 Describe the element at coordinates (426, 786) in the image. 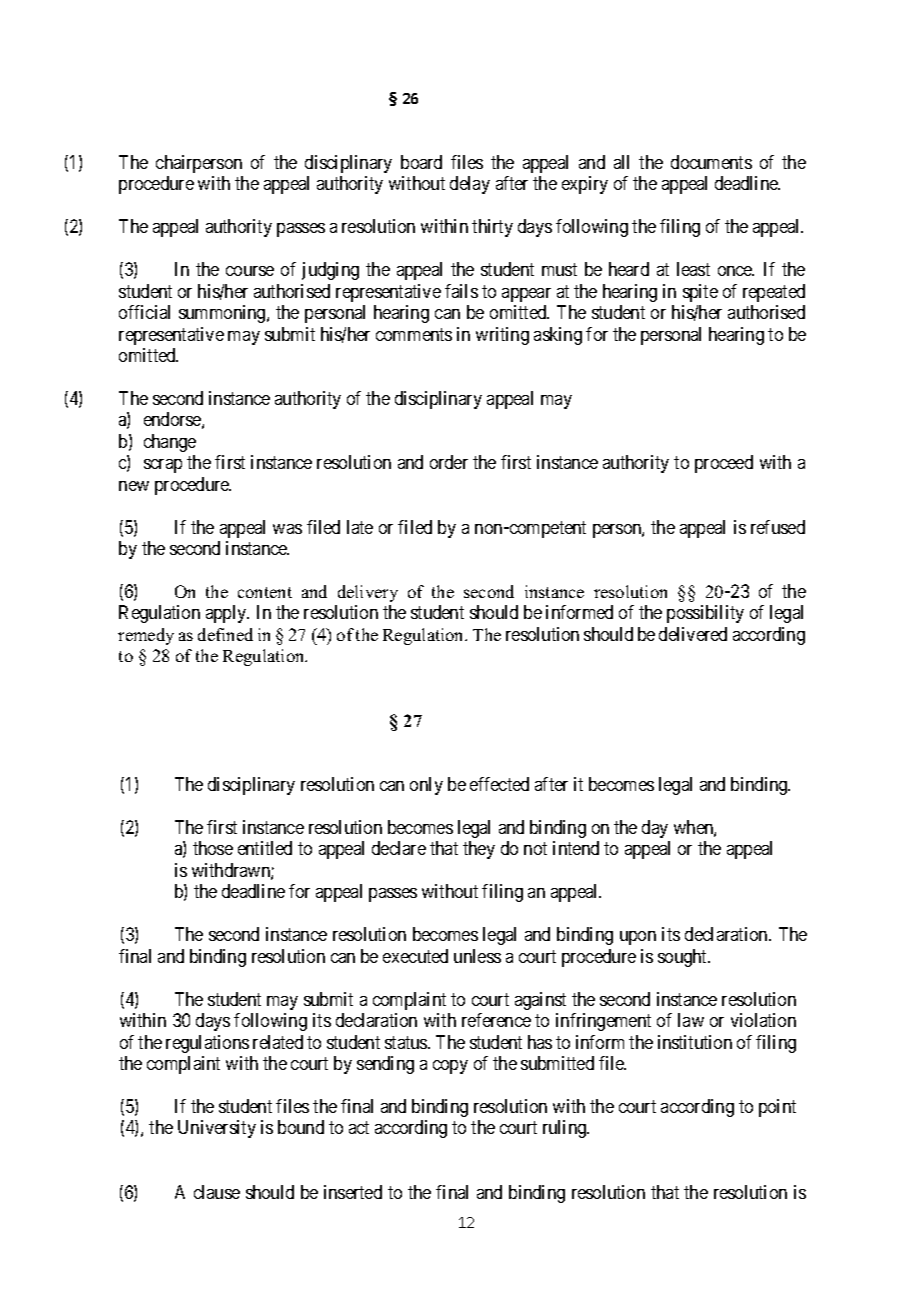

I see `only` at that location.
